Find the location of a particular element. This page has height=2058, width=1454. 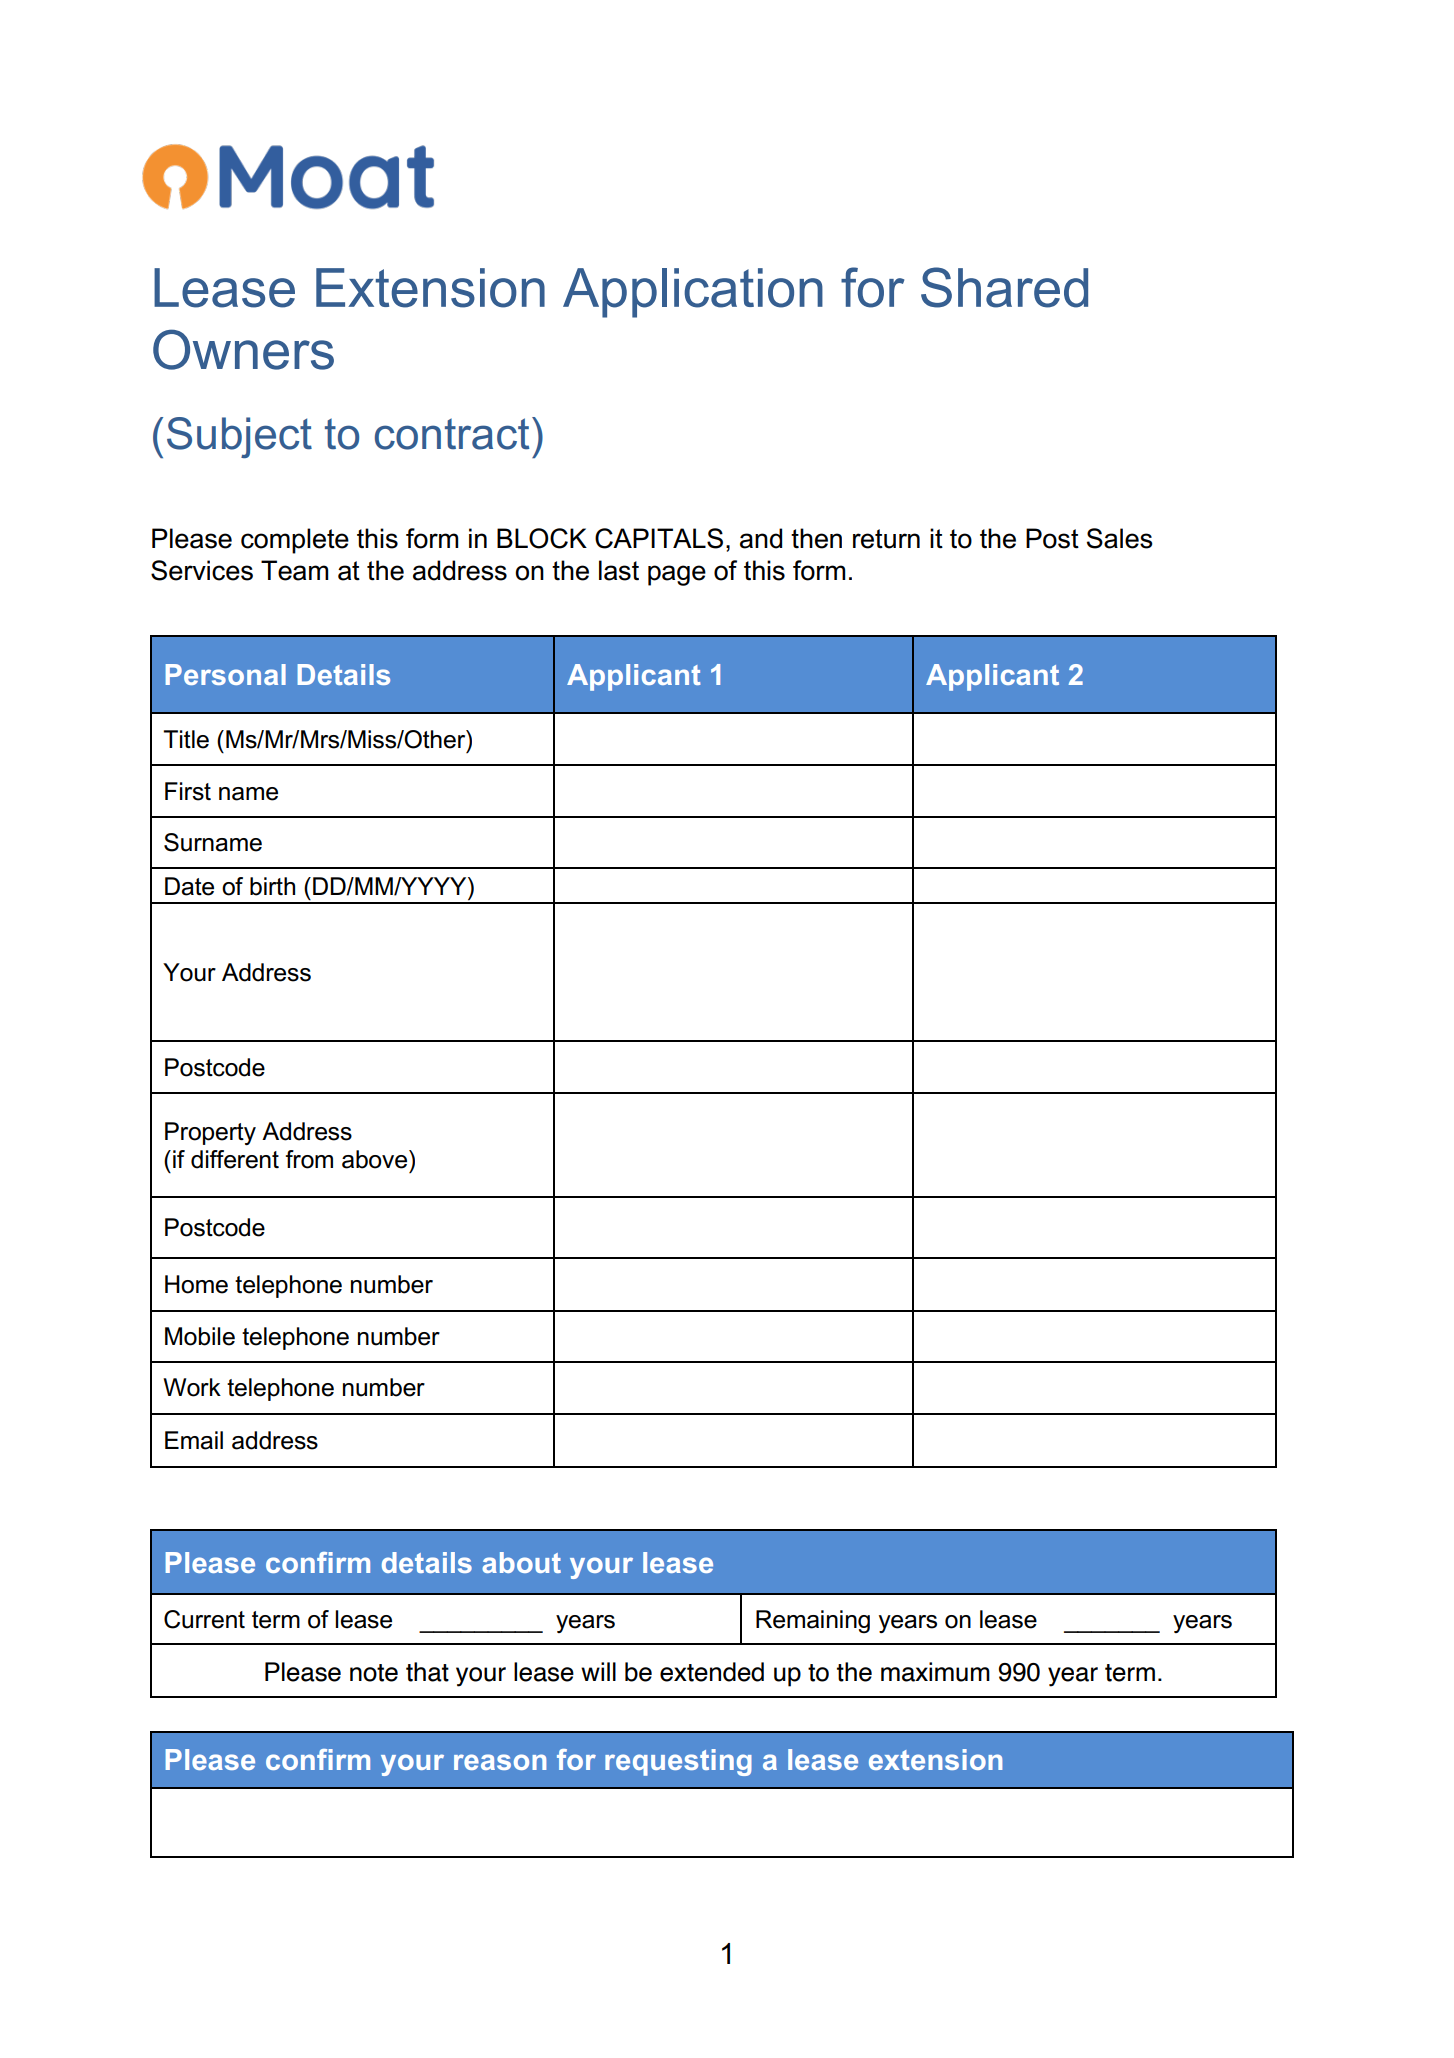

above is located at coordinates (376, 1159).
